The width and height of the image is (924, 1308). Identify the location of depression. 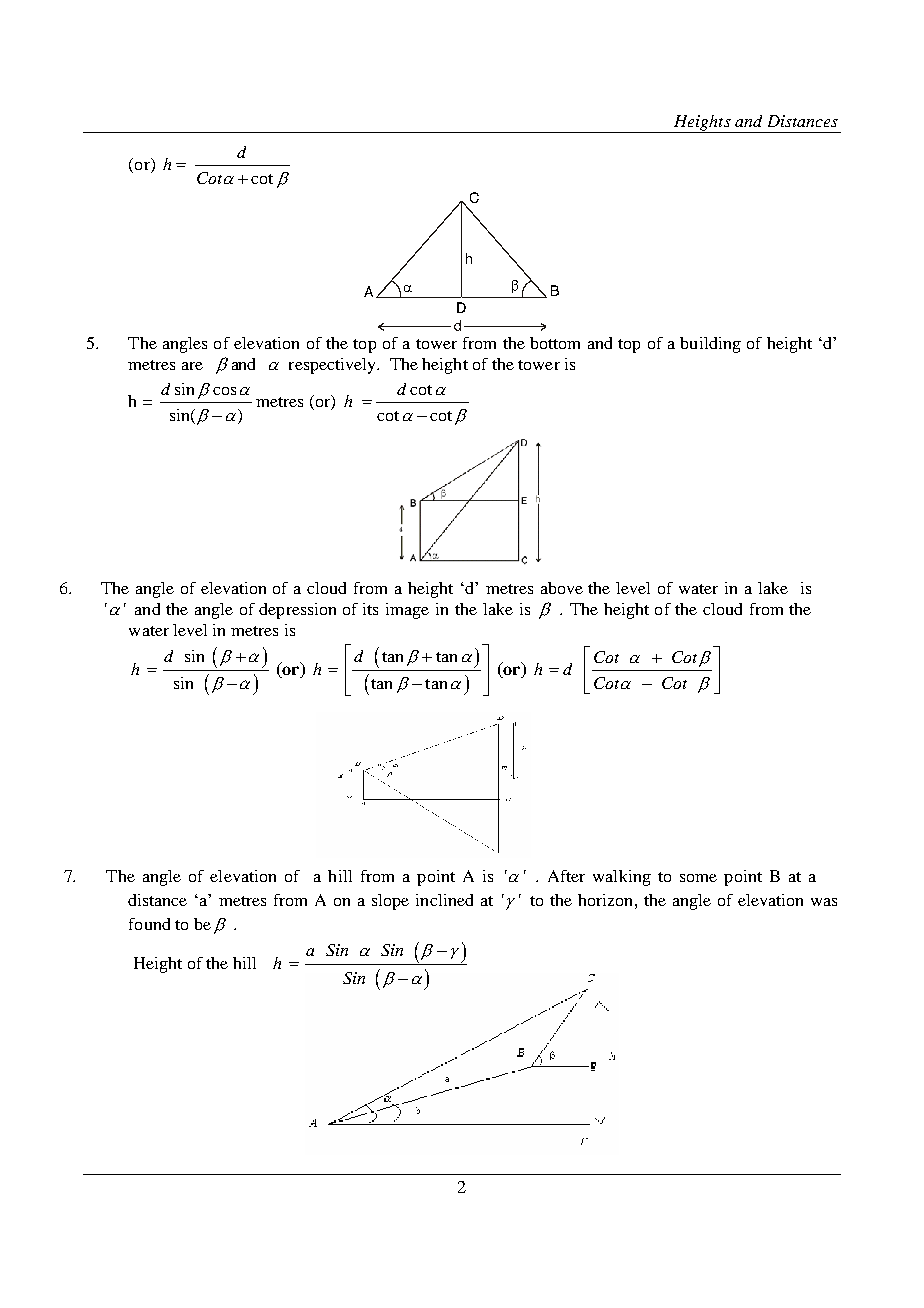
(297, 611).
